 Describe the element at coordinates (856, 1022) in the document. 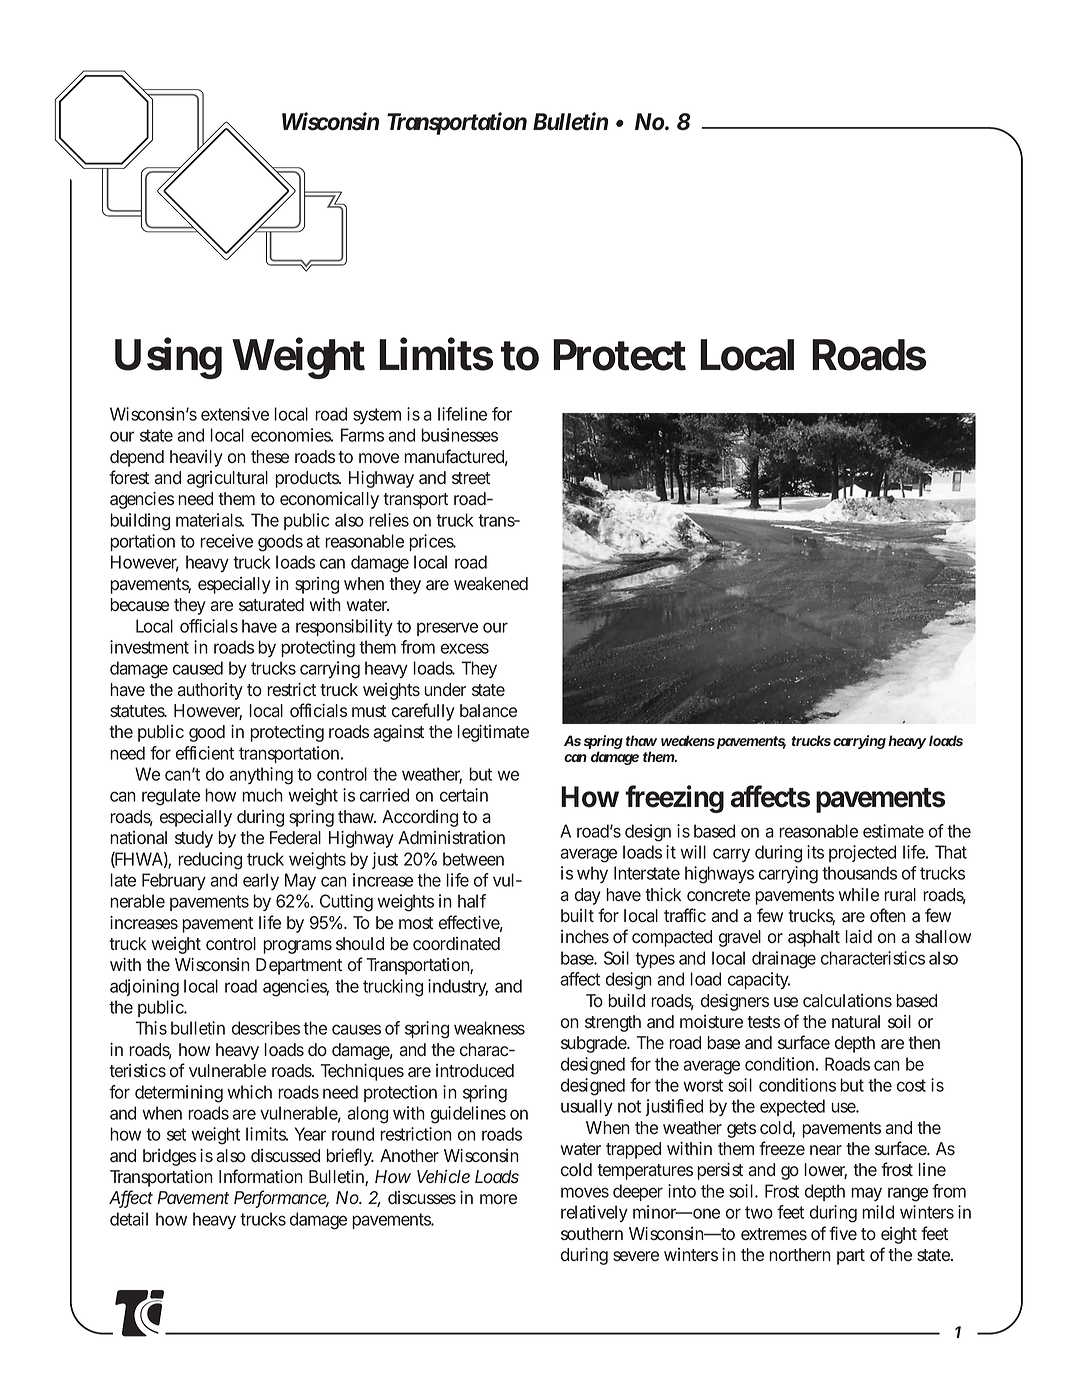

I see `natural` at that location.
